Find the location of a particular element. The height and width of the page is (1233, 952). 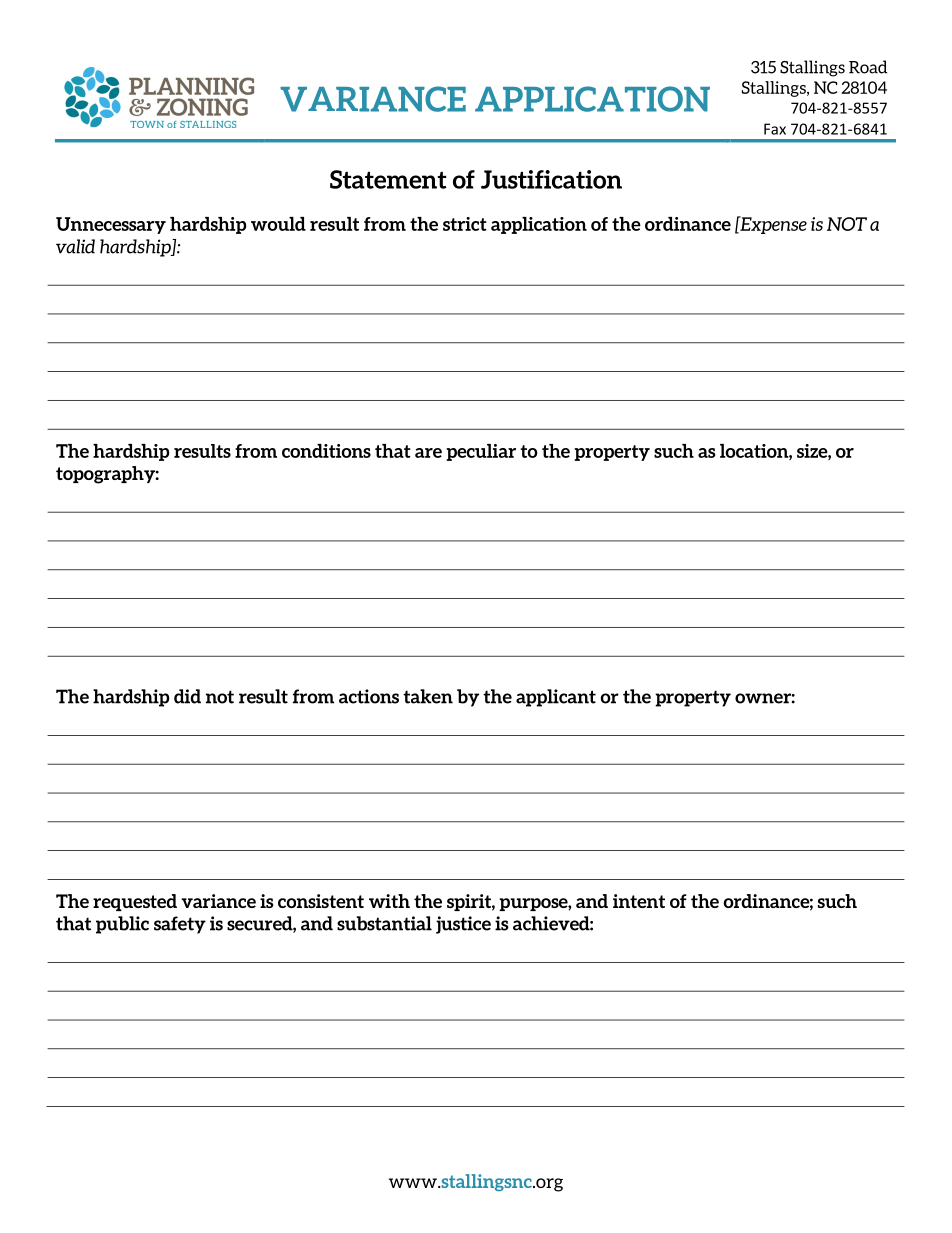

justice is located at coordinates (463, 925).
